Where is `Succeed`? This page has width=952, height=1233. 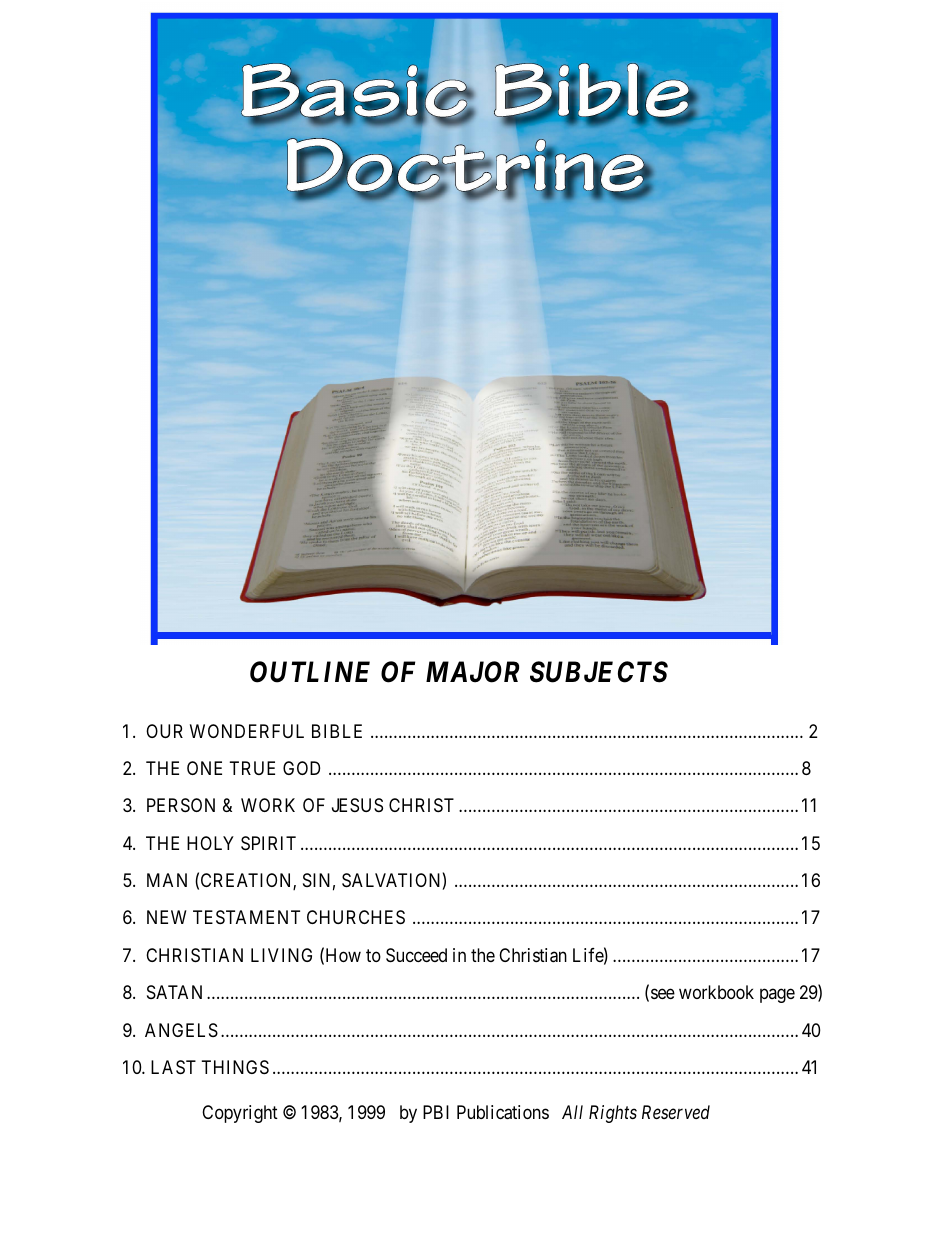
Succeed is located at coordinates (416, 955).
